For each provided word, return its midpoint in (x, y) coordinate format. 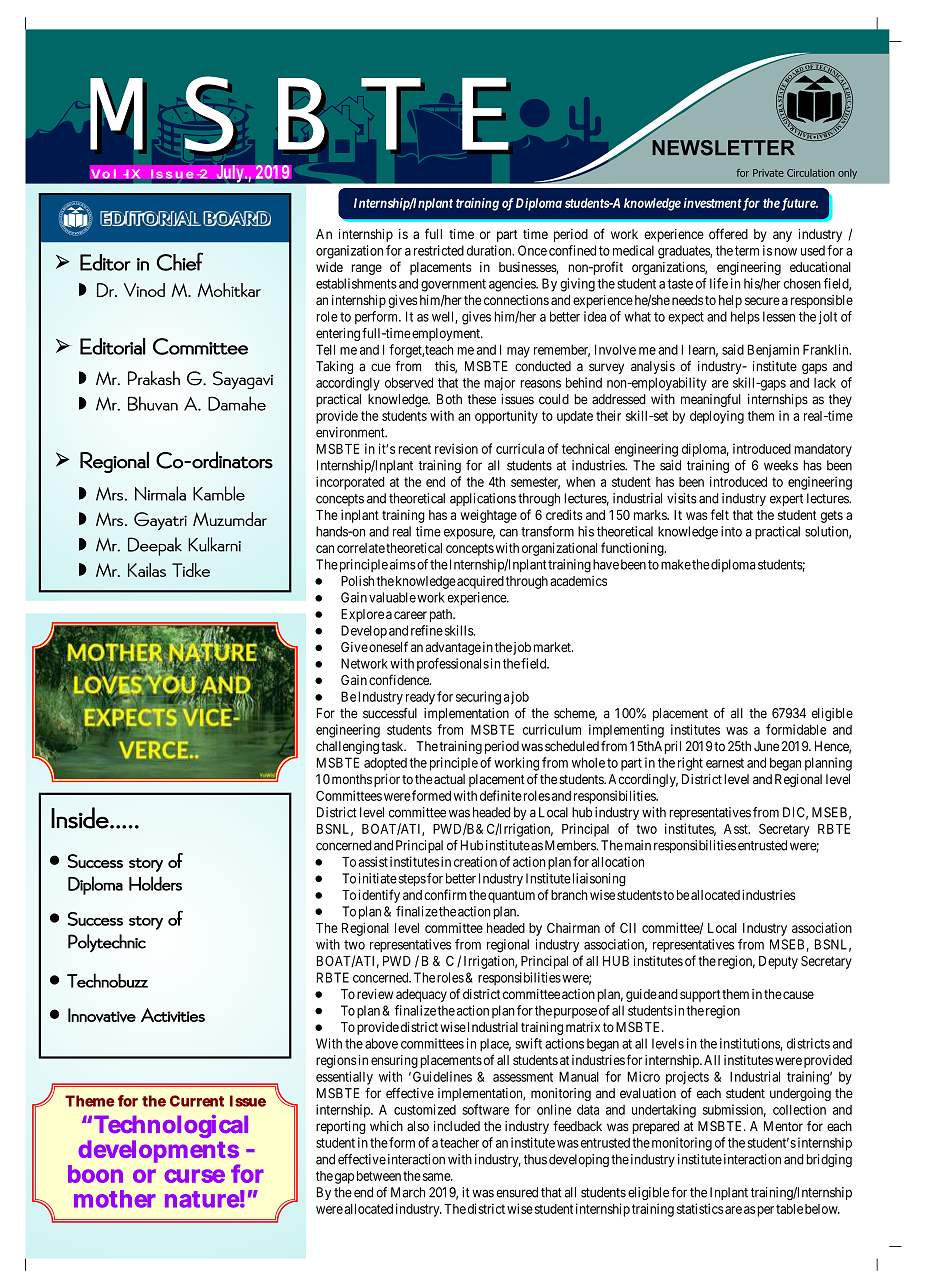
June (766, 746)
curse (195, 1176)
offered (728, 233)
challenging (347, 747)
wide (329, 267)
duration (490, 250)
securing (478, 698)
